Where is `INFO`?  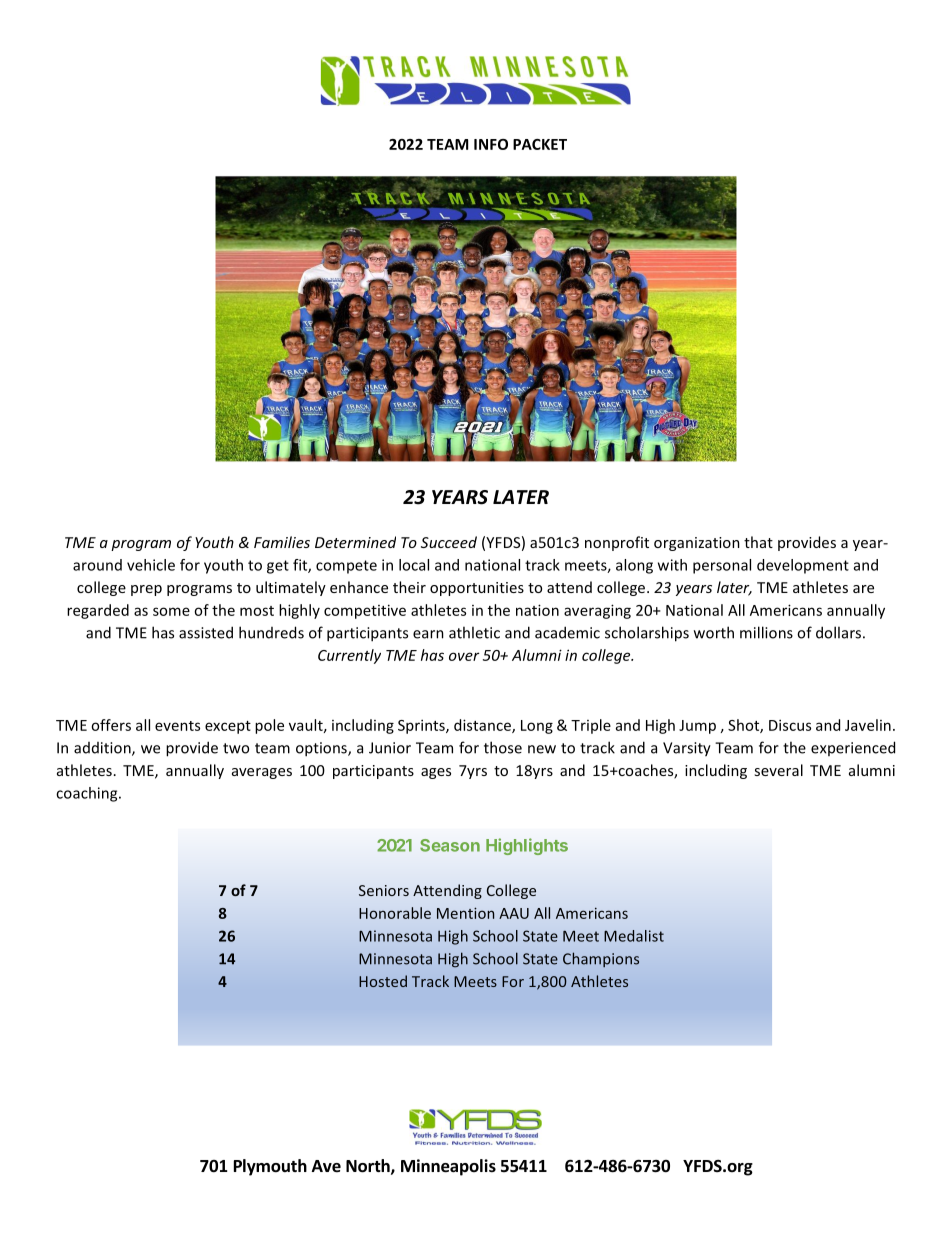
INFO is located at coordinates (491, 144).
